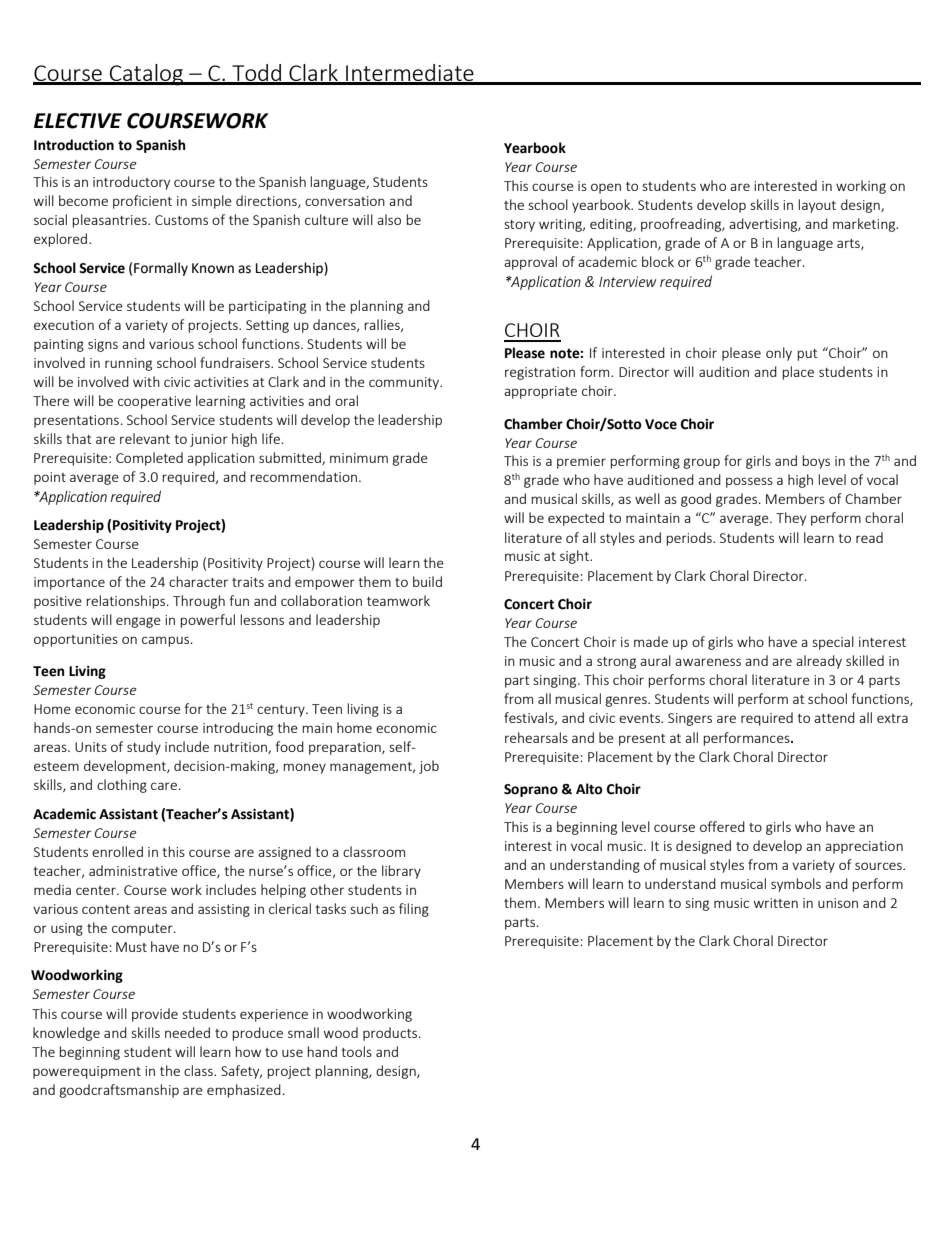  Describe the element at coordinates (127, 602) in the screenshot. I see `relationships` at that location.
